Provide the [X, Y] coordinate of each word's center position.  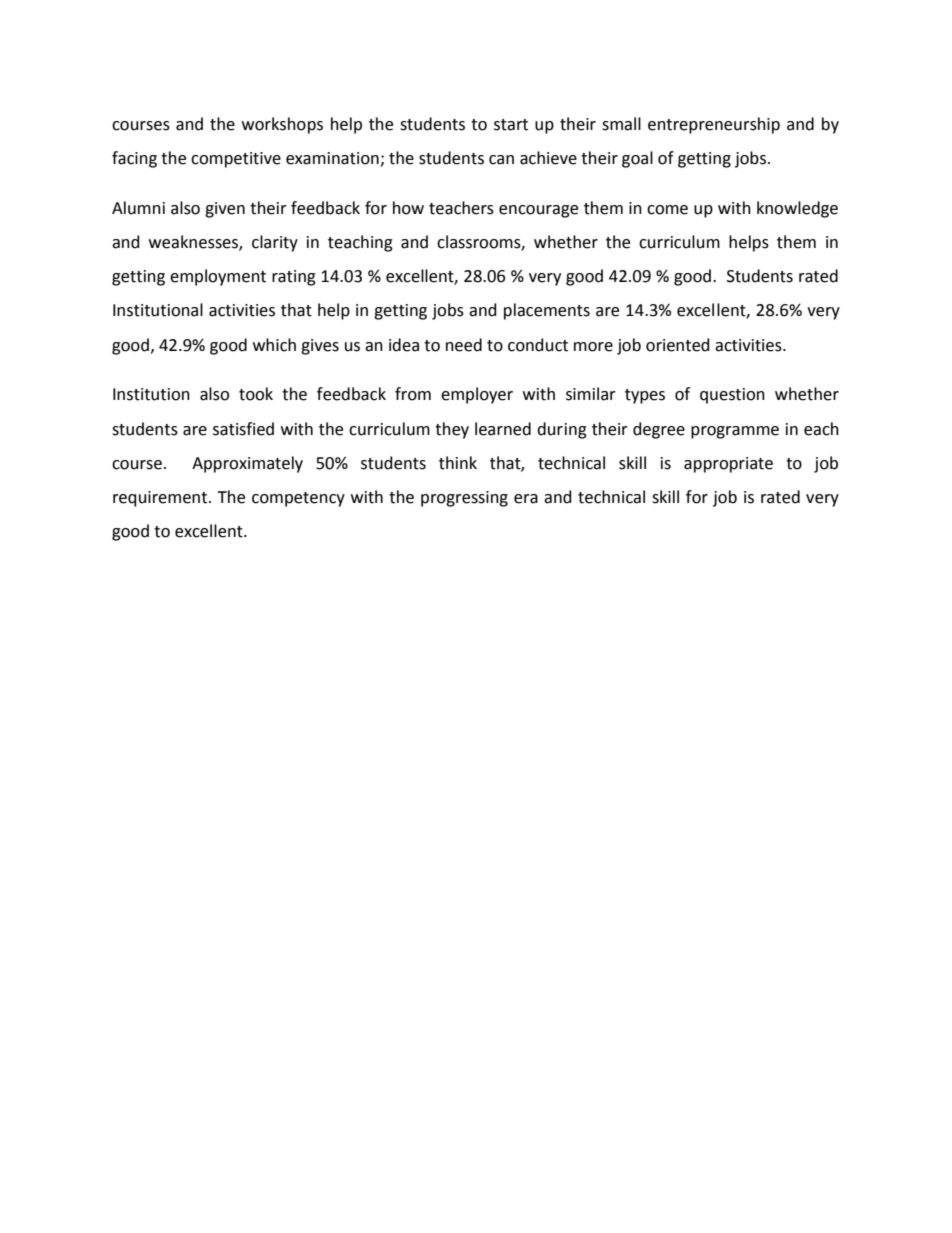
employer [477, 395]
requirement [161, 499]
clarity [275, 243]
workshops [282, 125]
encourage [538, 211]
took [256, 394]
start [511, 125]
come [667, 210]
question [732, 396]
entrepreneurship [714, 125]
